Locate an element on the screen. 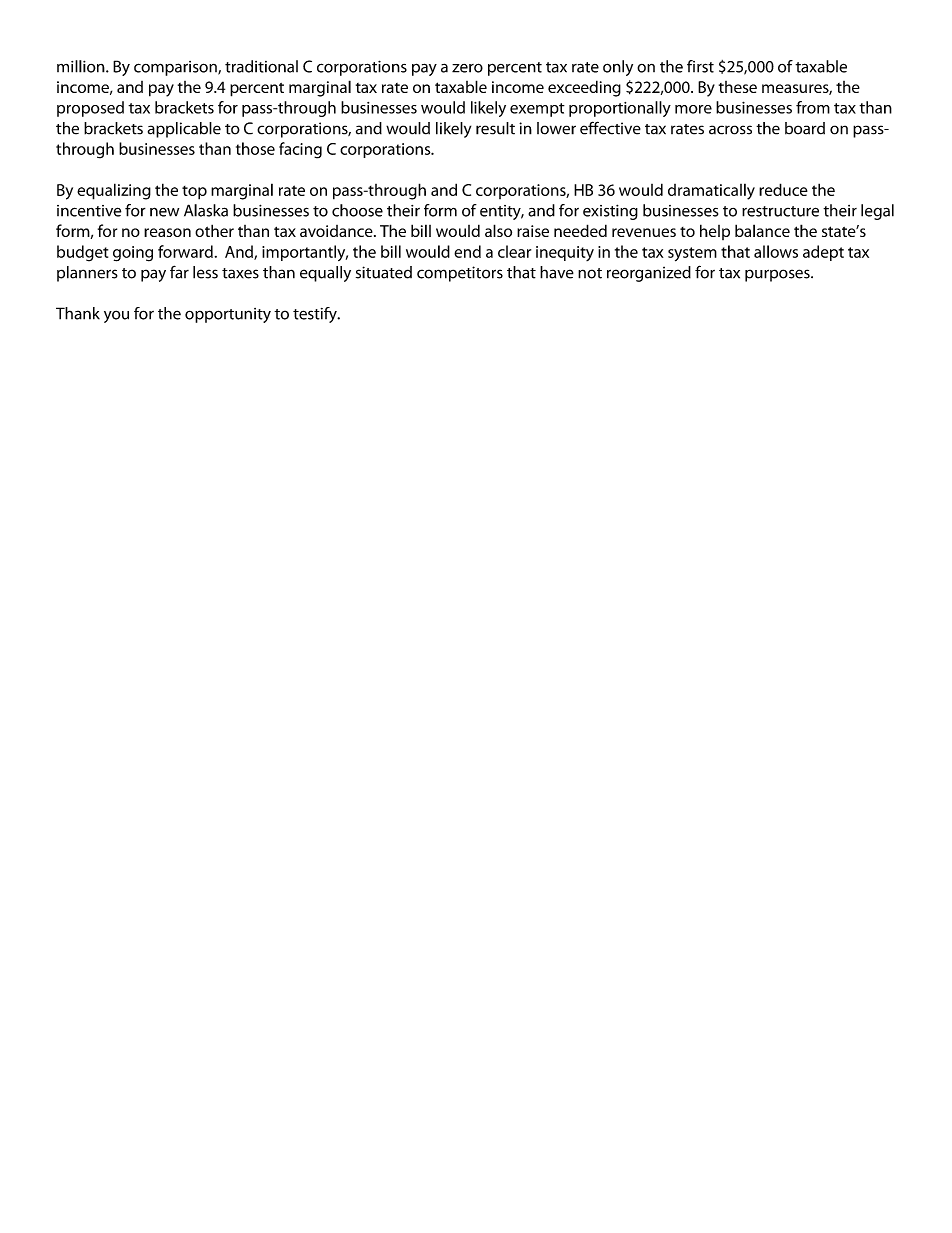 The height and width of the screenshot is (1233, 952). choose is located at coordinates (357, 210).
